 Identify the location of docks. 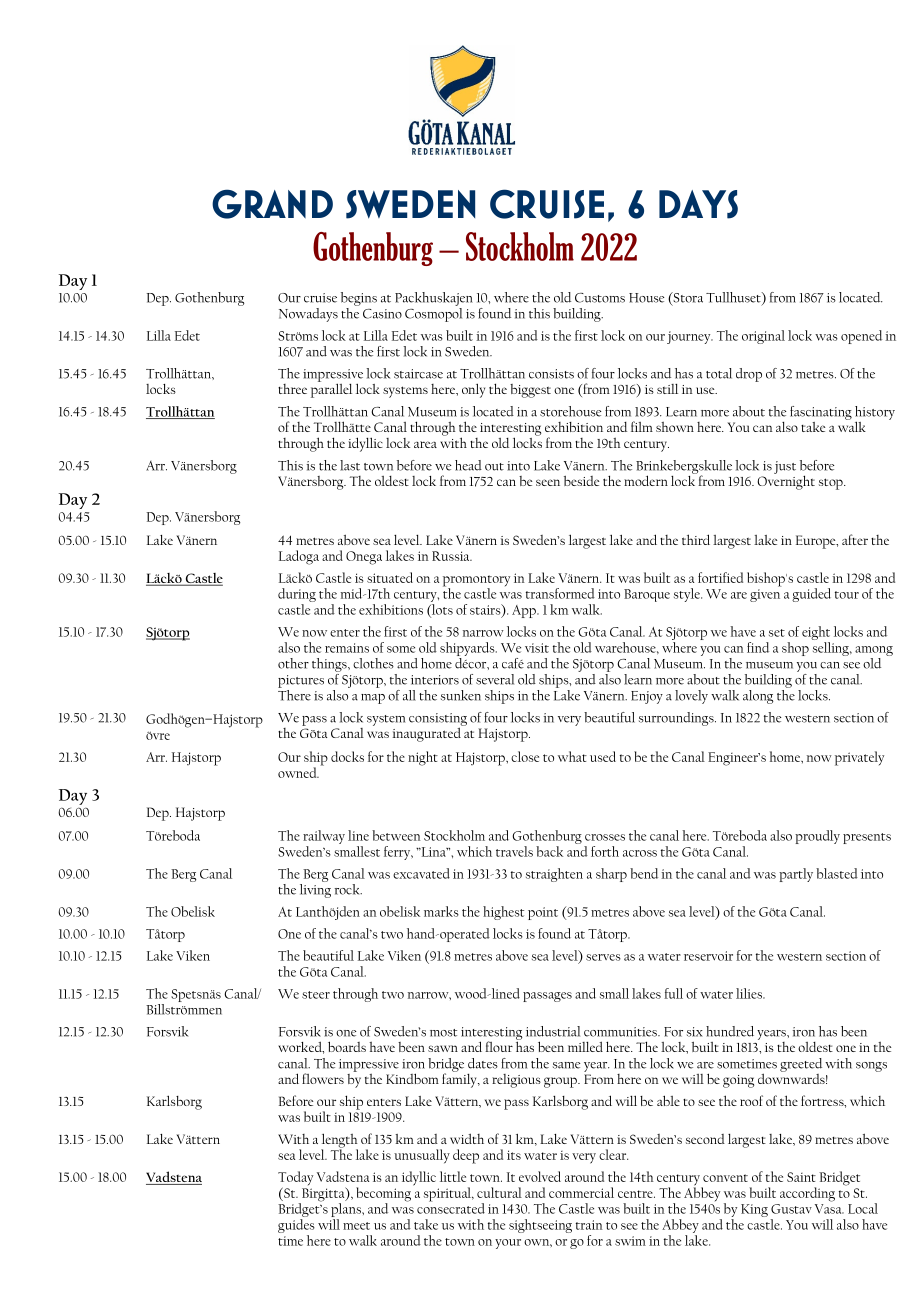
(347, 756).
